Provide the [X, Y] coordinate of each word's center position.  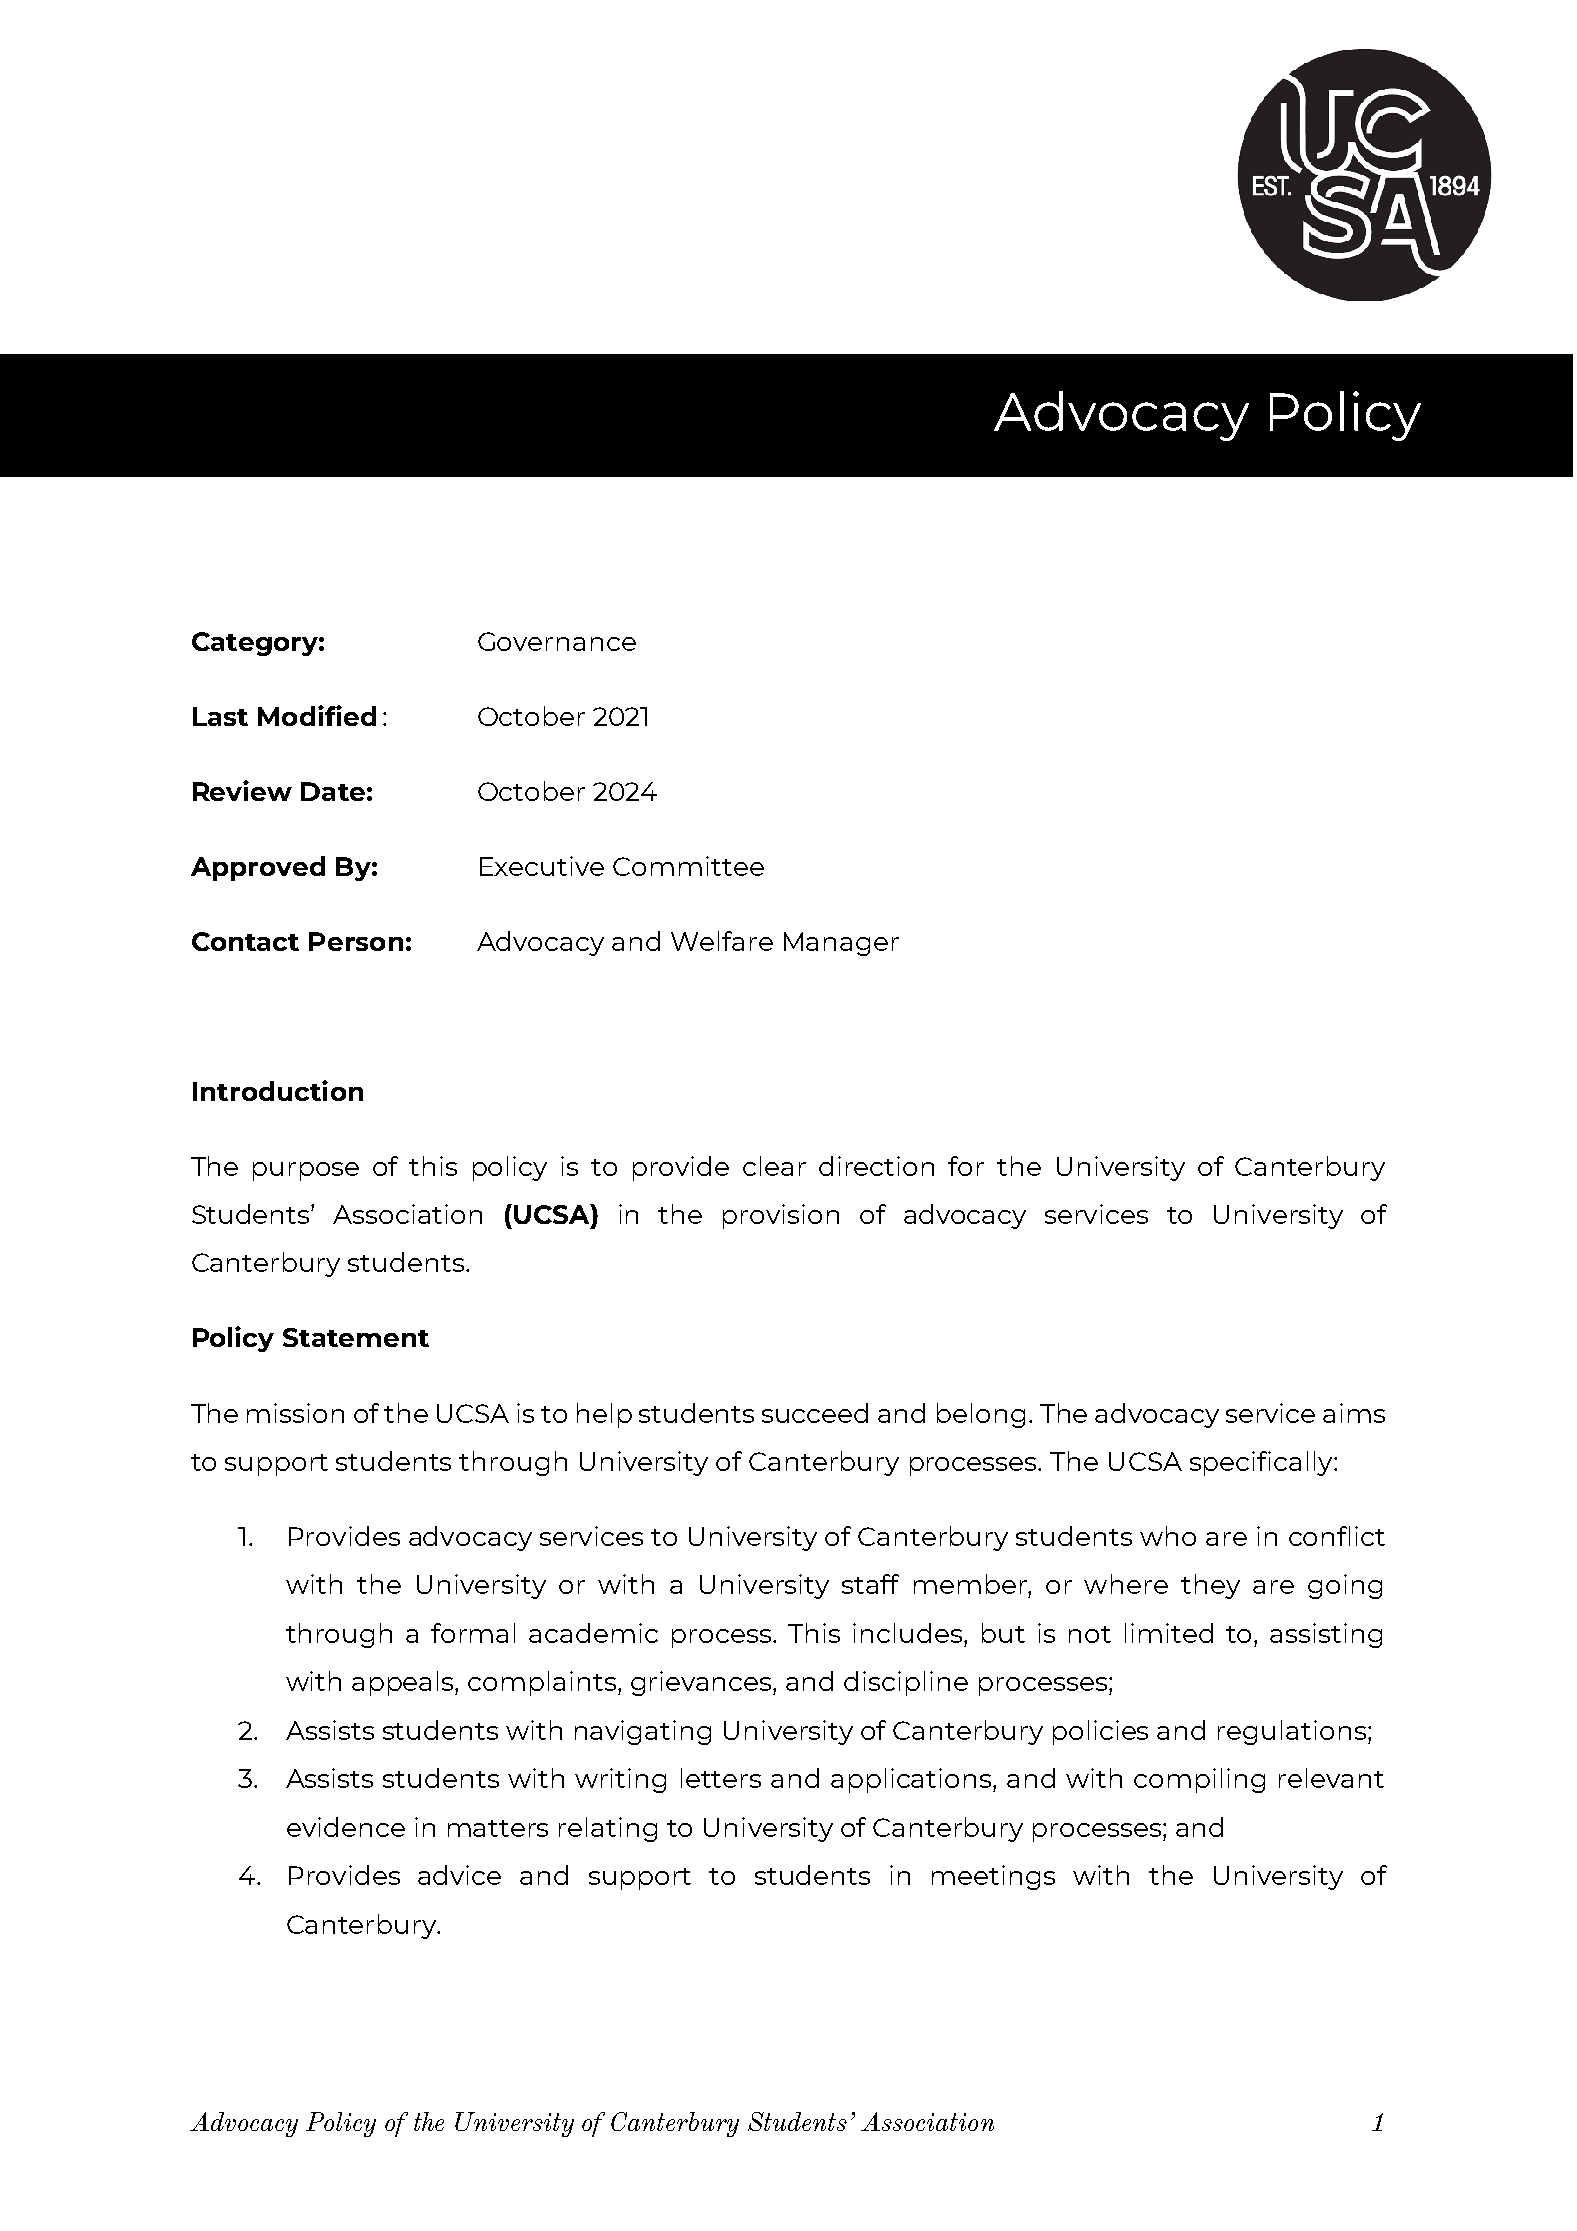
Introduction [278, 1090]
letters [721, 1778]
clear [774, 1166]
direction [876, 1166]
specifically [1262, 1463]
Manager [841, 944]
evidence [346, 1827]
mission [295, 1413]
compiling [1199, 1780]
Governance [557, 641]
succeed [815, 1413]
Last [220, 716]
